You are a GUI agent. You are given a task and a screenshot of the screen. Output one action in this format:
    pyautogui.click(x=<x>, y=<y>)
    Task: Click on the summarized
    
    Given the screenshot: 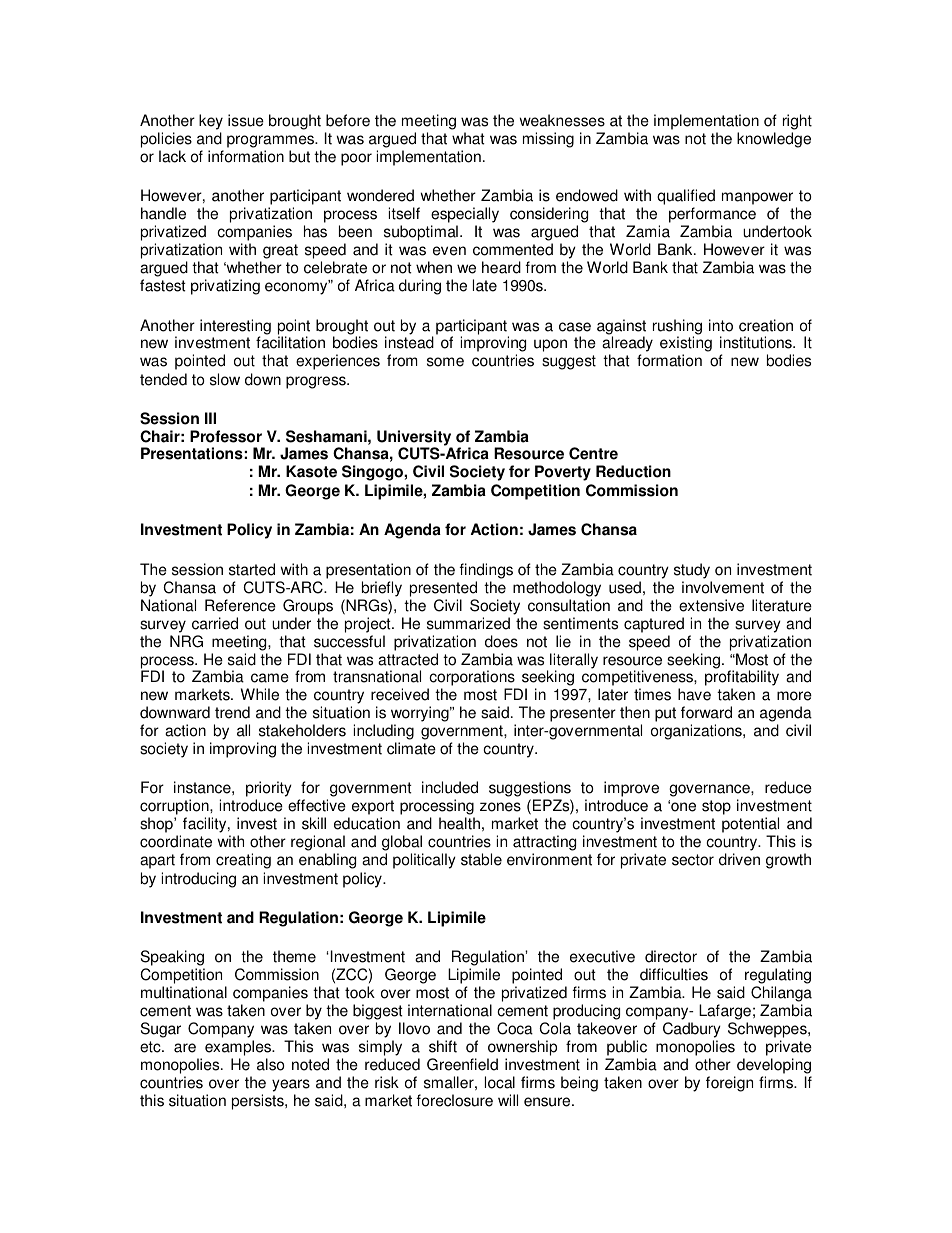 What is the action you would take?
    pyautogui.click(x=468, y=623)
